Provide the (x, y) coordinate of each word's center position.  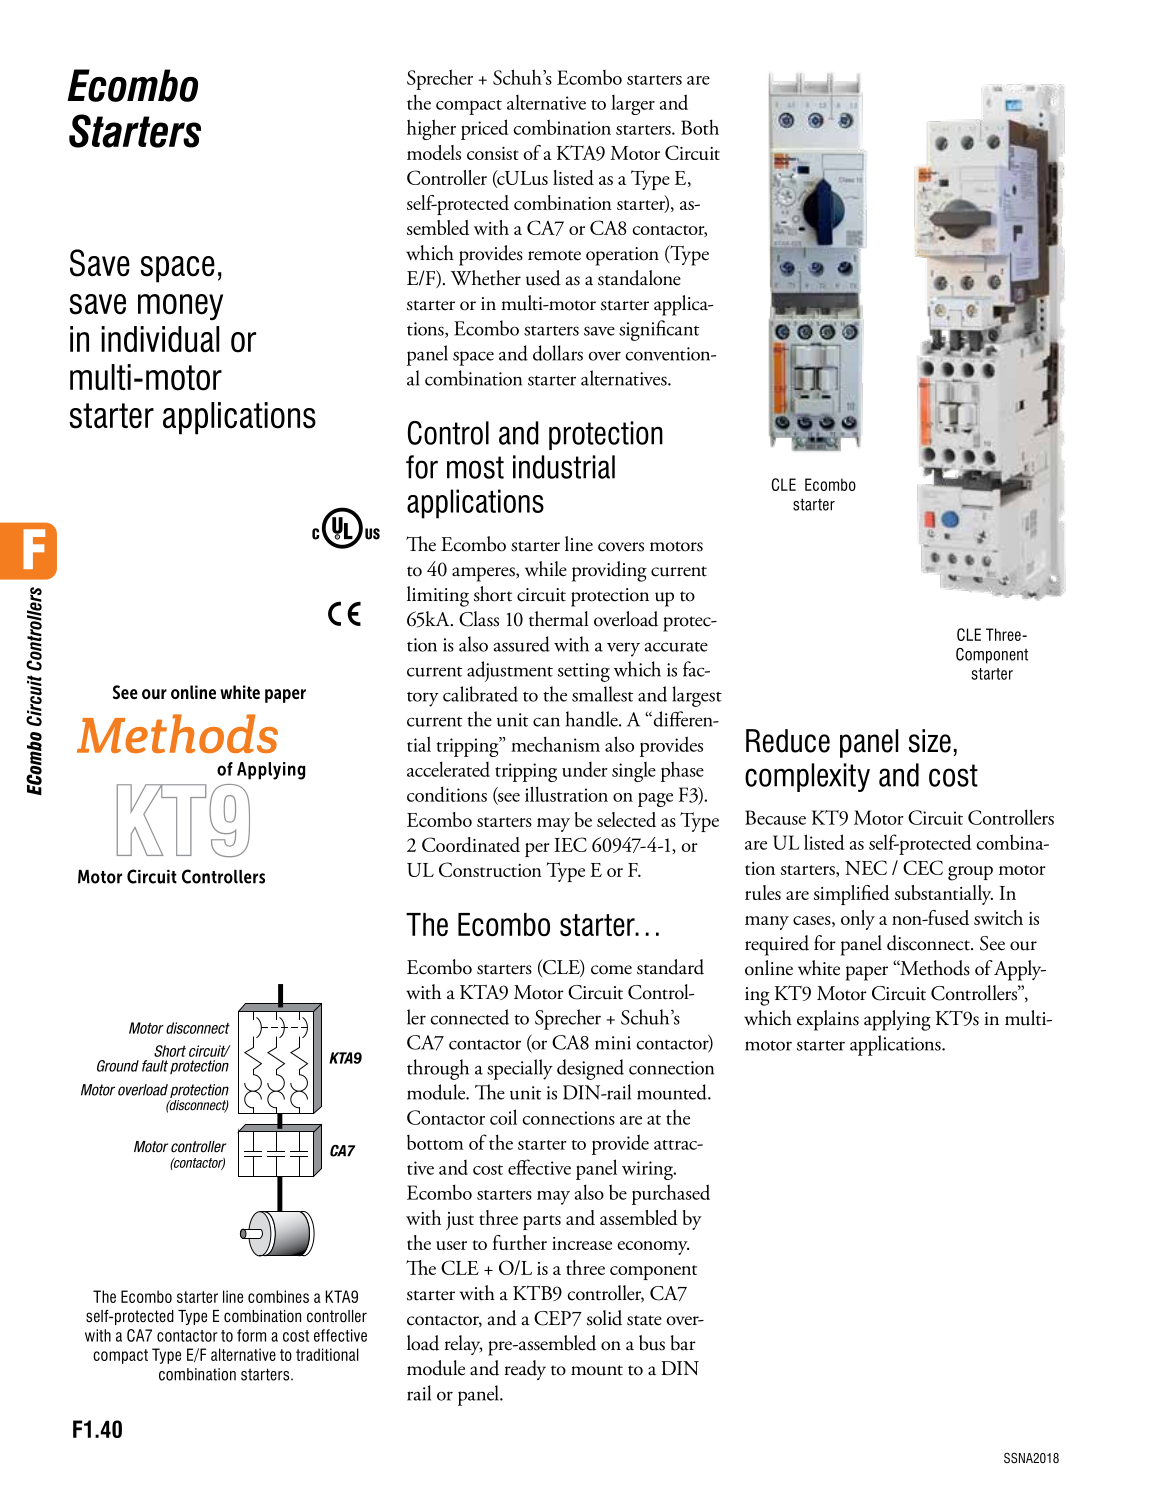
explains (828, 1020)
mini (613, 1043)
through (438, 1069)
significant (659, 330)
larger (633, 105)
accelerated (448, 769)
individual (160, 339)
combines (278, 1296)
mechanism (555, 744)
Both (700, 127)
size (930, 741)
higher (431, 129)
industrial (564, 467)
